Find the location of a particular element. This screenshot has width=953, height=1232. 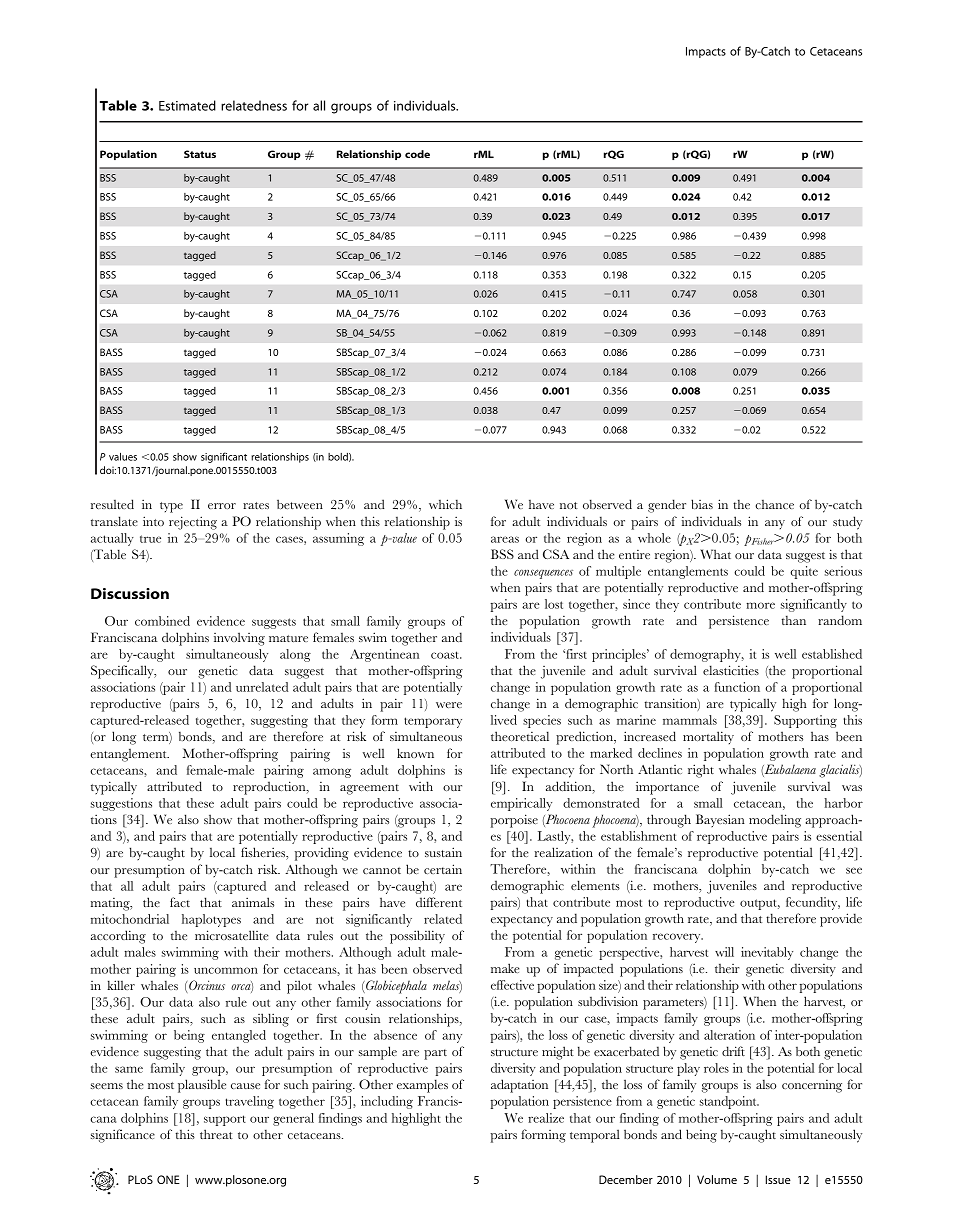

fact is located at coordinates (180, 902).
